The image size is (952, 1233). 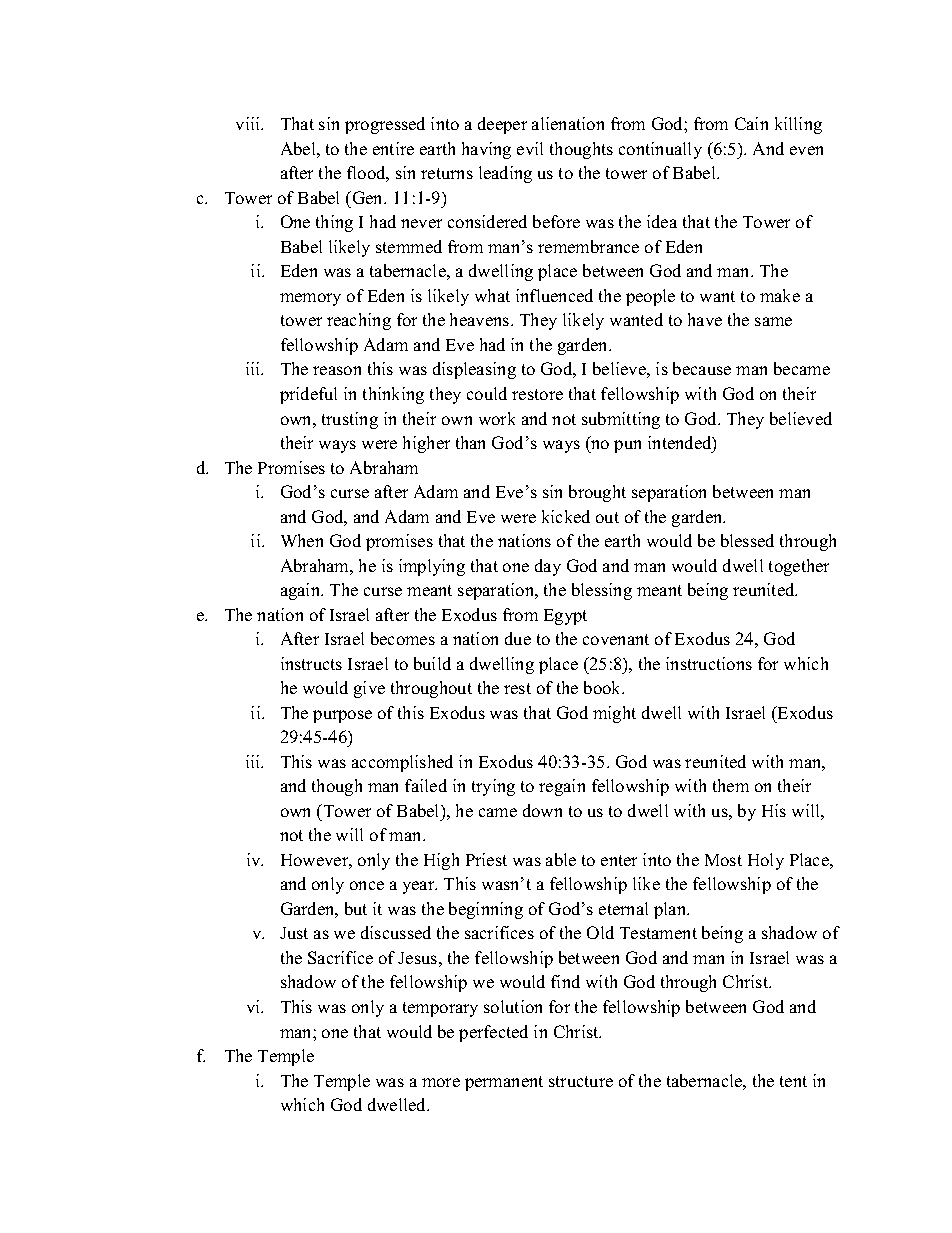 What do you see at coordinates (302, 591) in the screenshot?
I see `again` at bounding box center [302, 591].
